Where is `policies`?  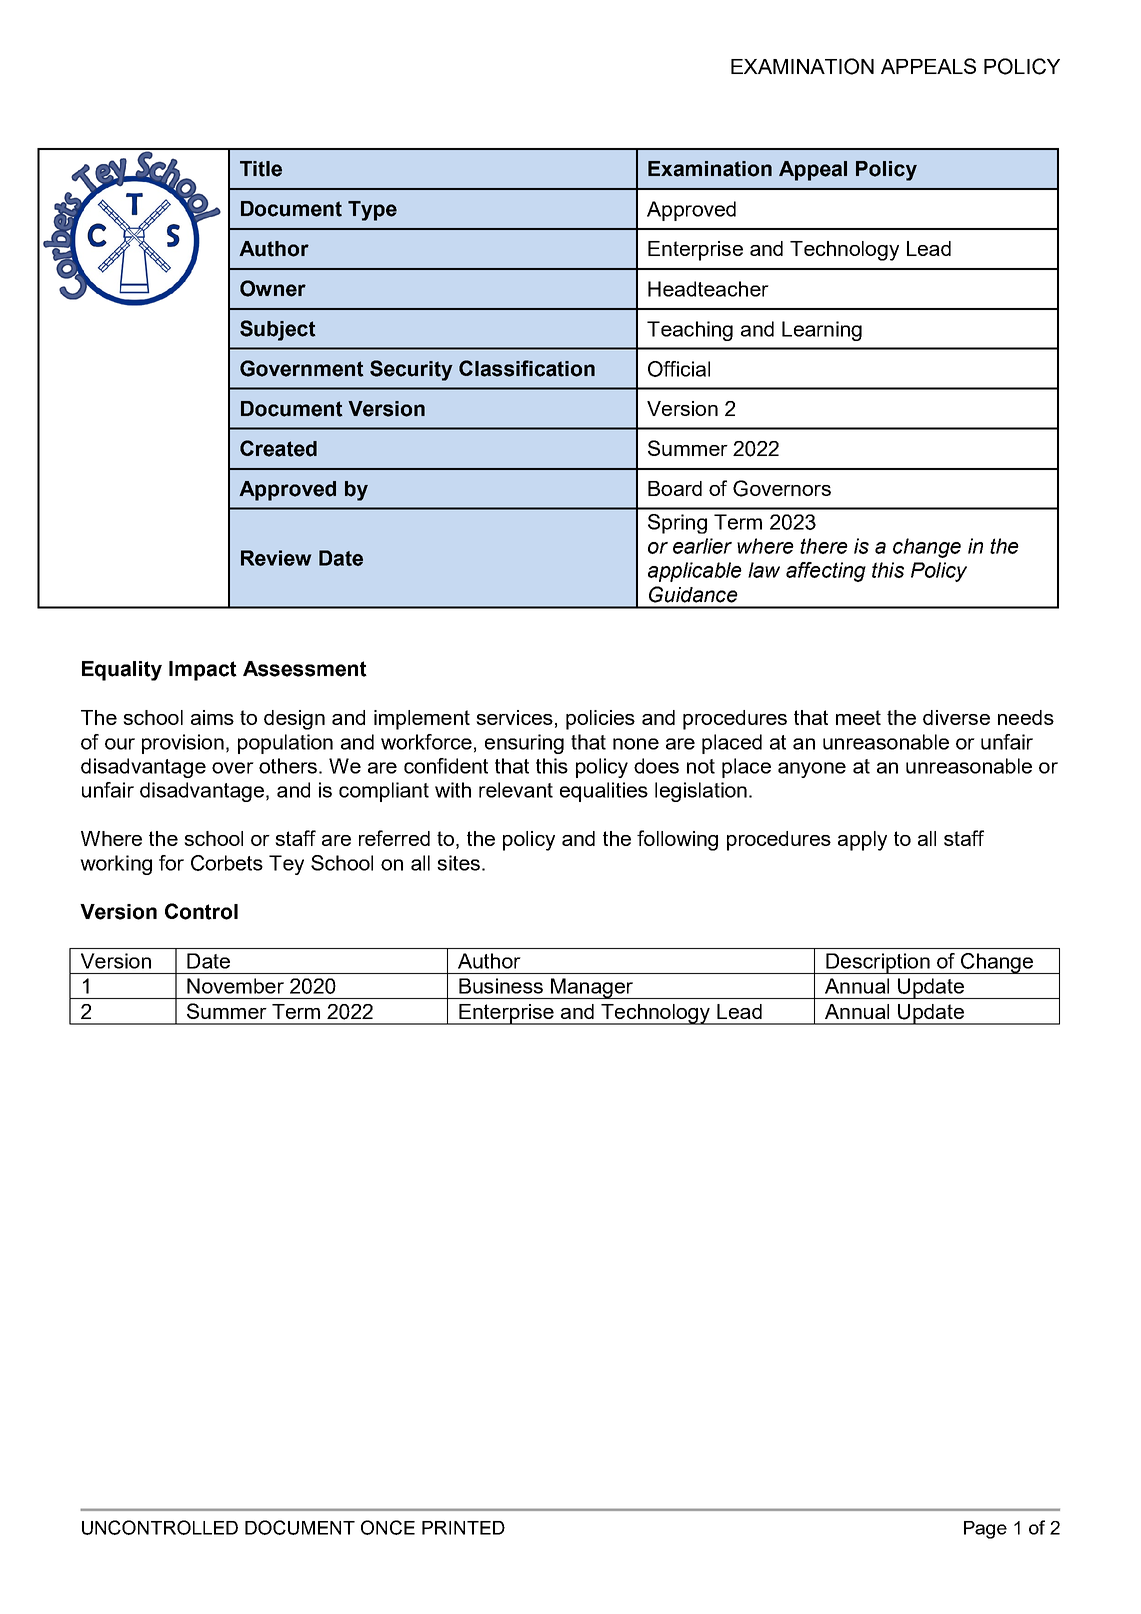 policies is located at coordinates (600, 720).
